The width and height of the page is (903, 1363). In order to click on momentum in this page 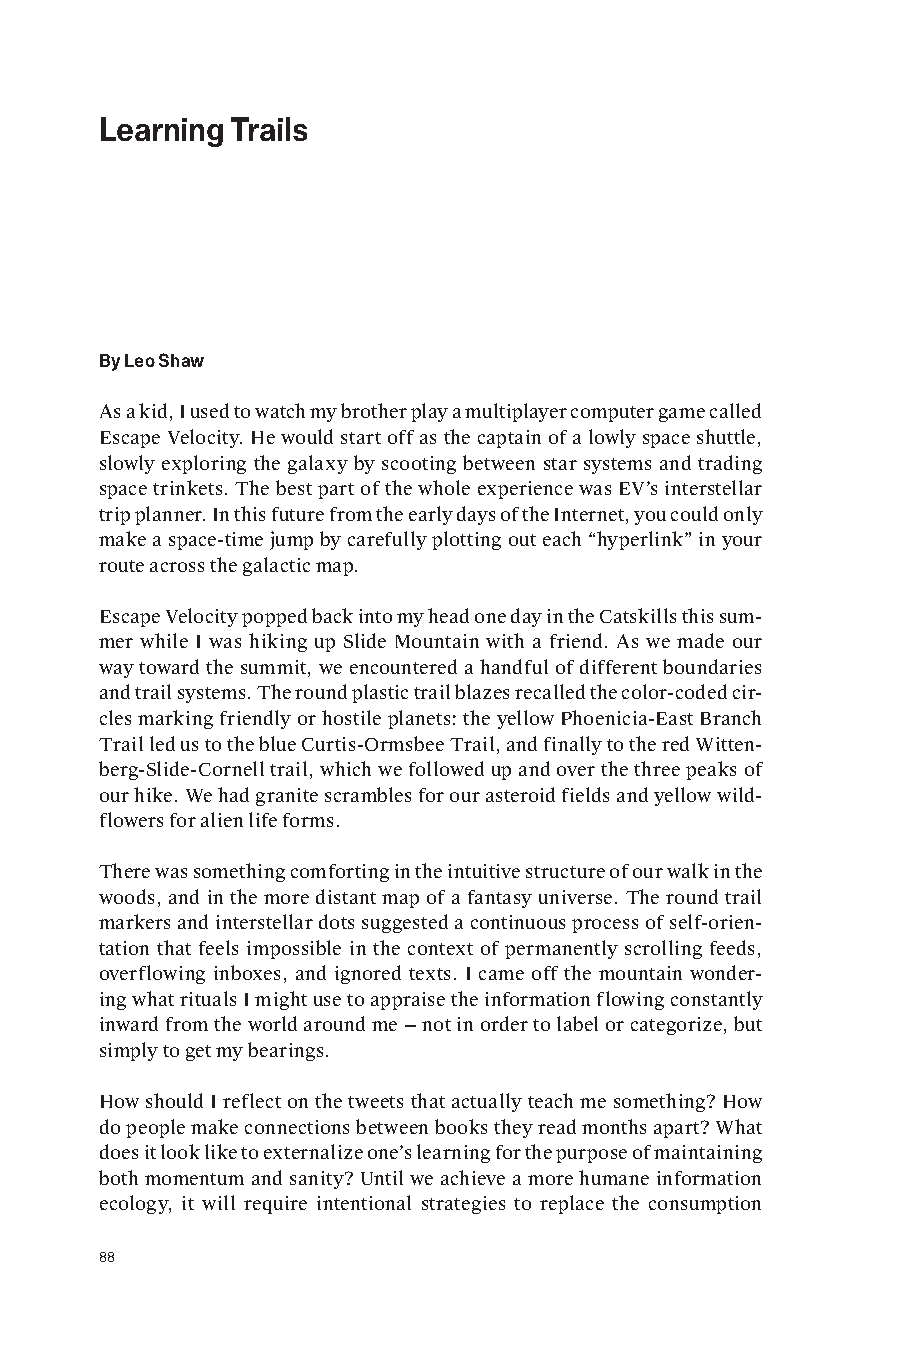, I will do `click(194, 1179)`.
